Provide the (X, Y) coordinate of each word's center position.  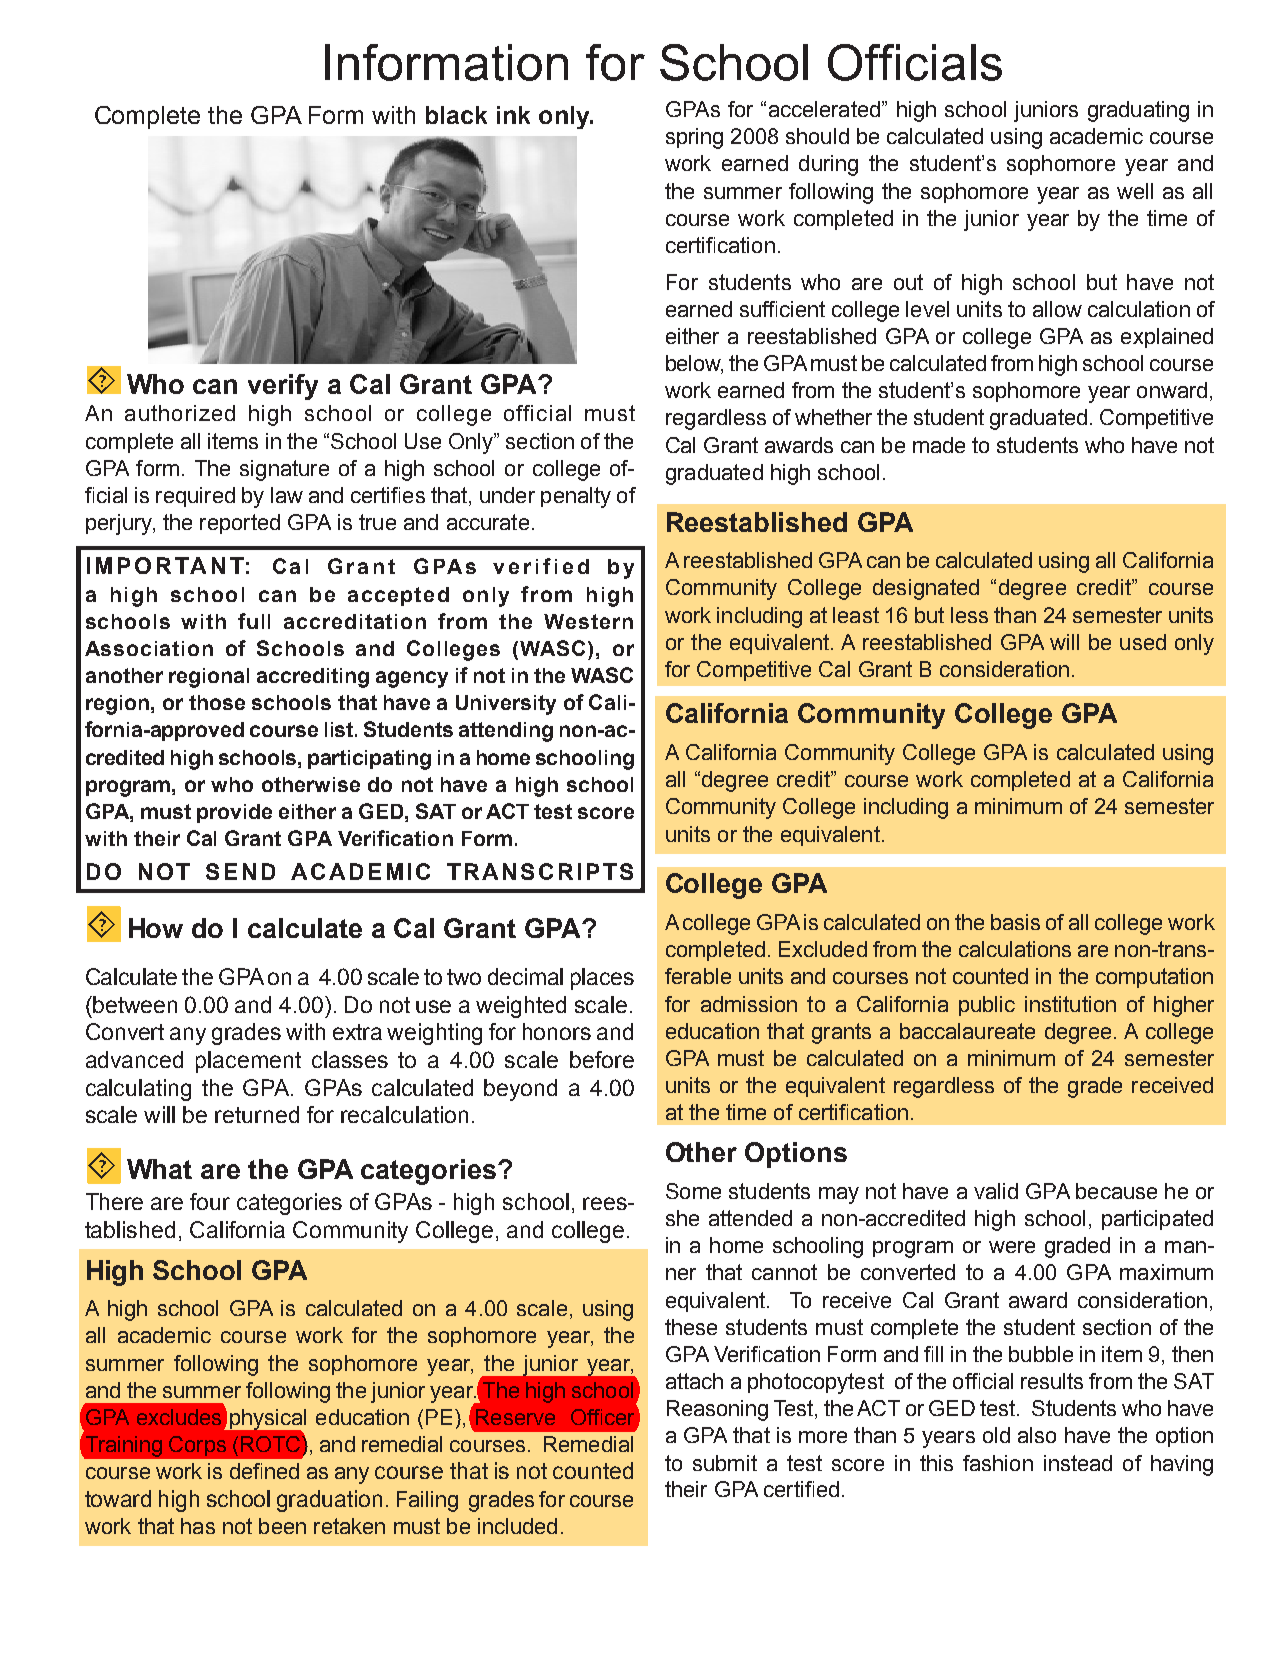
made (939, 445)
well (1135, 191)
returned (257, 1114)
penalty (576, 497)
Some (693, 1191)
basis (1015, 922)
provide (234, 813)
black (456, 115)
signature (284, 470)
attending (506, 732)
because (1116, 1191)
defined (264, 1471)
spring (694, 138)
